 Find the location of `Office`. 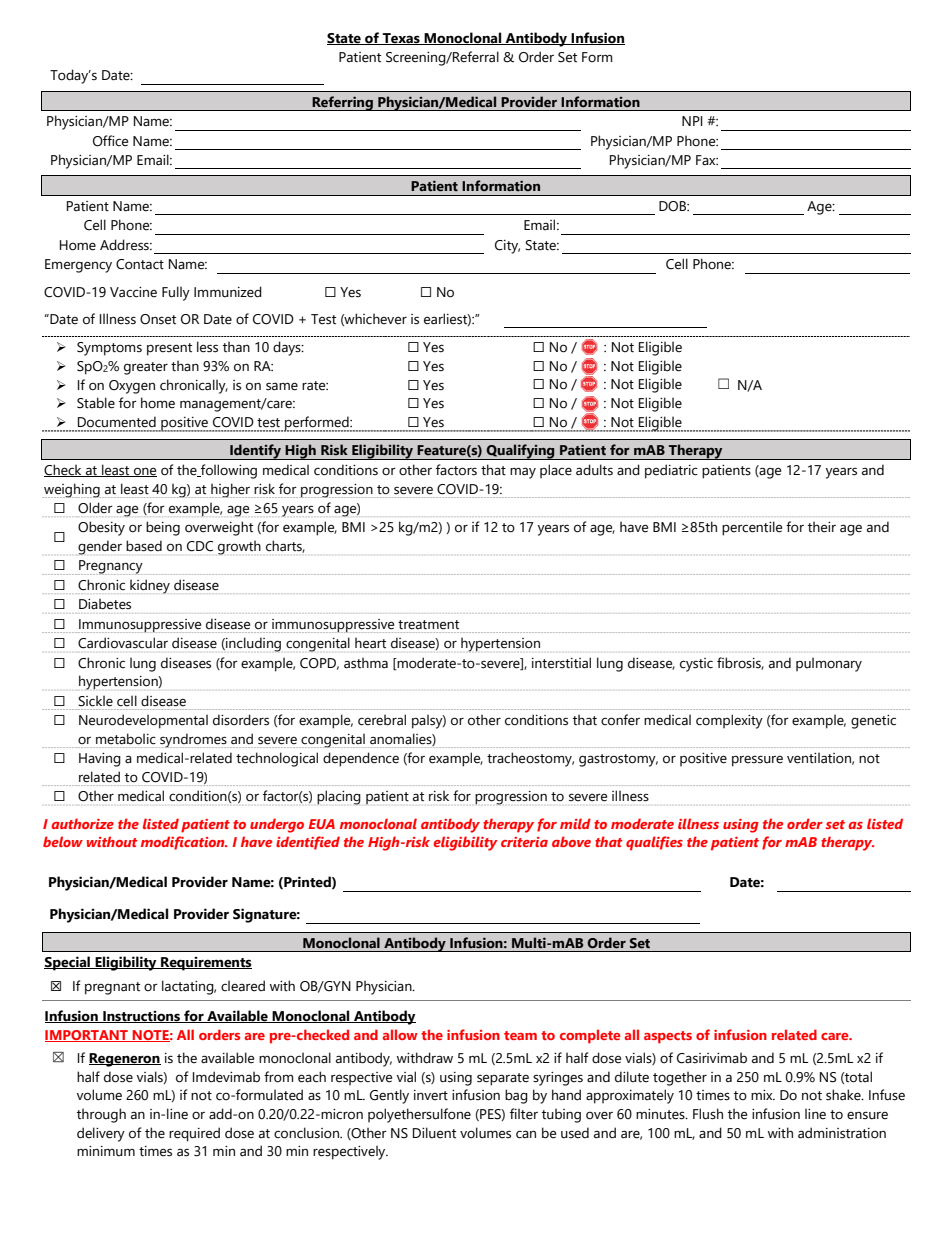

Office is located at coordinates (110, 141).
